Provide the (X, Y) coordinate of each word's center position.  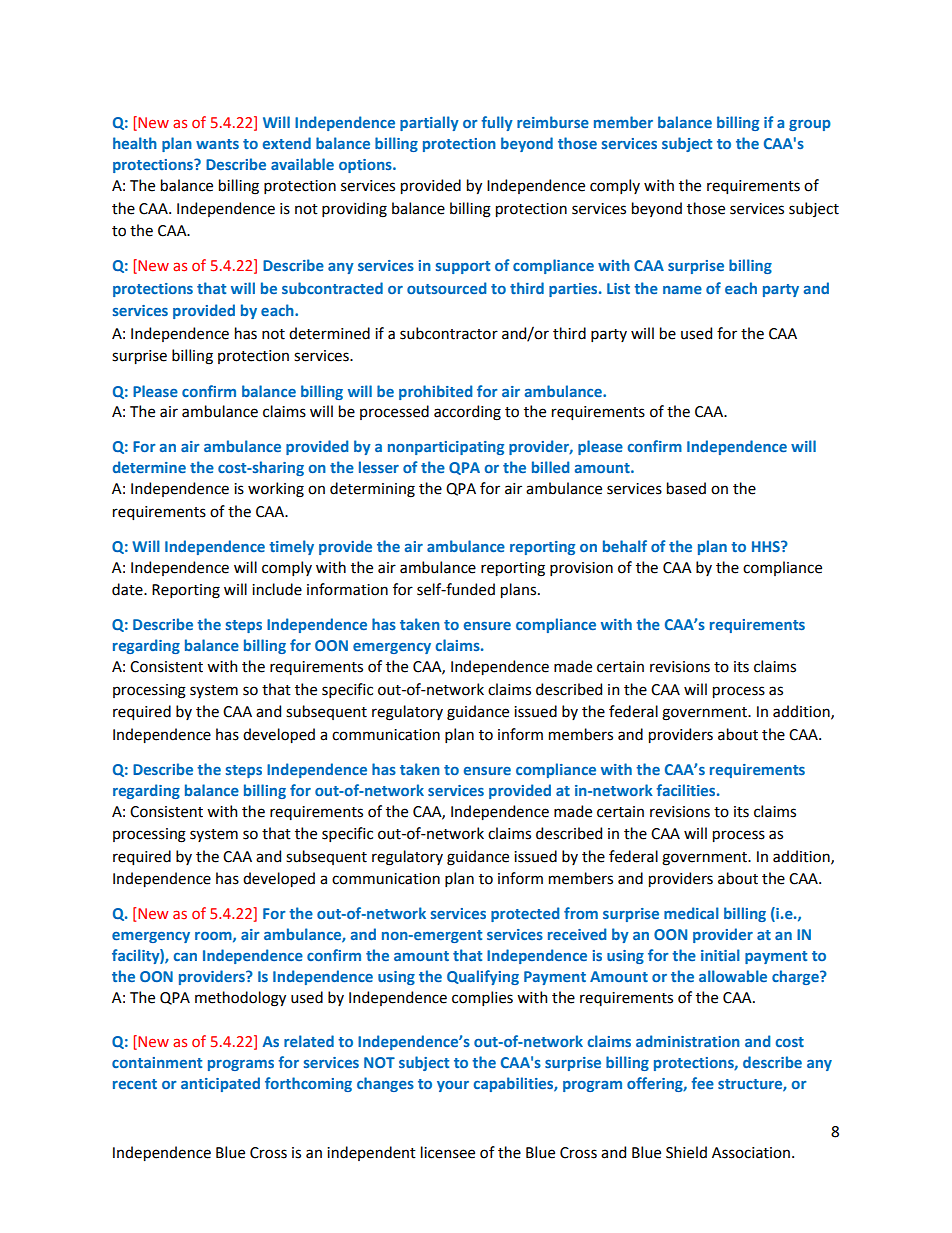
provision (581, 569)
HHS (767, 546)
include (277, 589)
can (185, 957)
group (810, 125)
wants (217, 144)
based (686, 488)
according (467, 413)
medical (691, 913)
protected (525, 914)
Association (751, 1153)
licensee (448, 1152)
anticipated (220, 1084)
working (276, 490)
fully (497, 123)
